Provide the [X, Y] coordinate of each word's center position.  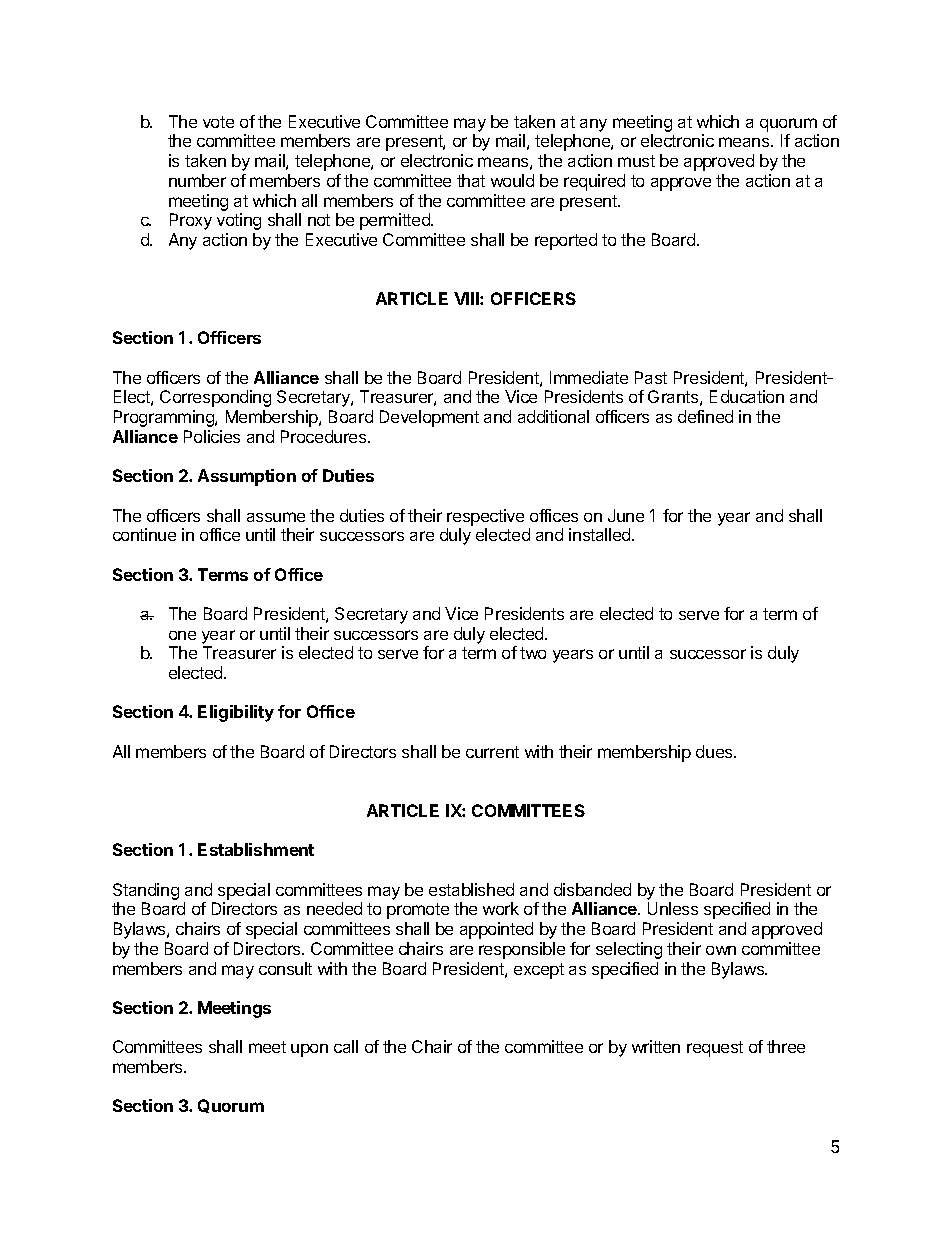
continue [144, 534]
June [626, 515]
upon [309, 1050]
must [636, 161]
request [715, 1049]
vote [218, 122]
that [471, 180]
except [539, 971]
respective [485, 517]
